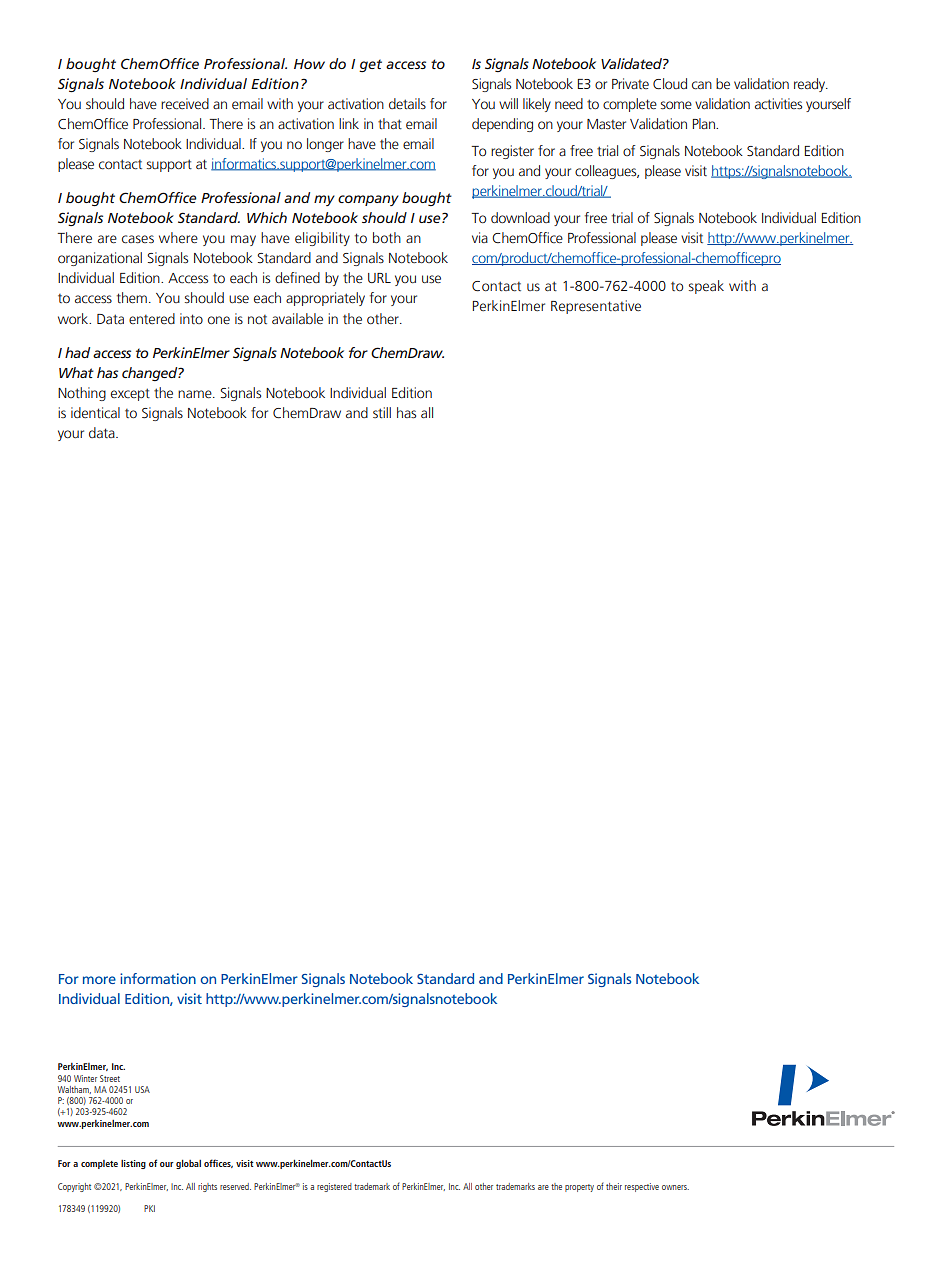 The width and height of the screenshot is (952, 1270). Describe the element at coordinates (196, 394) in the screenshot. I see `name` at that location.
